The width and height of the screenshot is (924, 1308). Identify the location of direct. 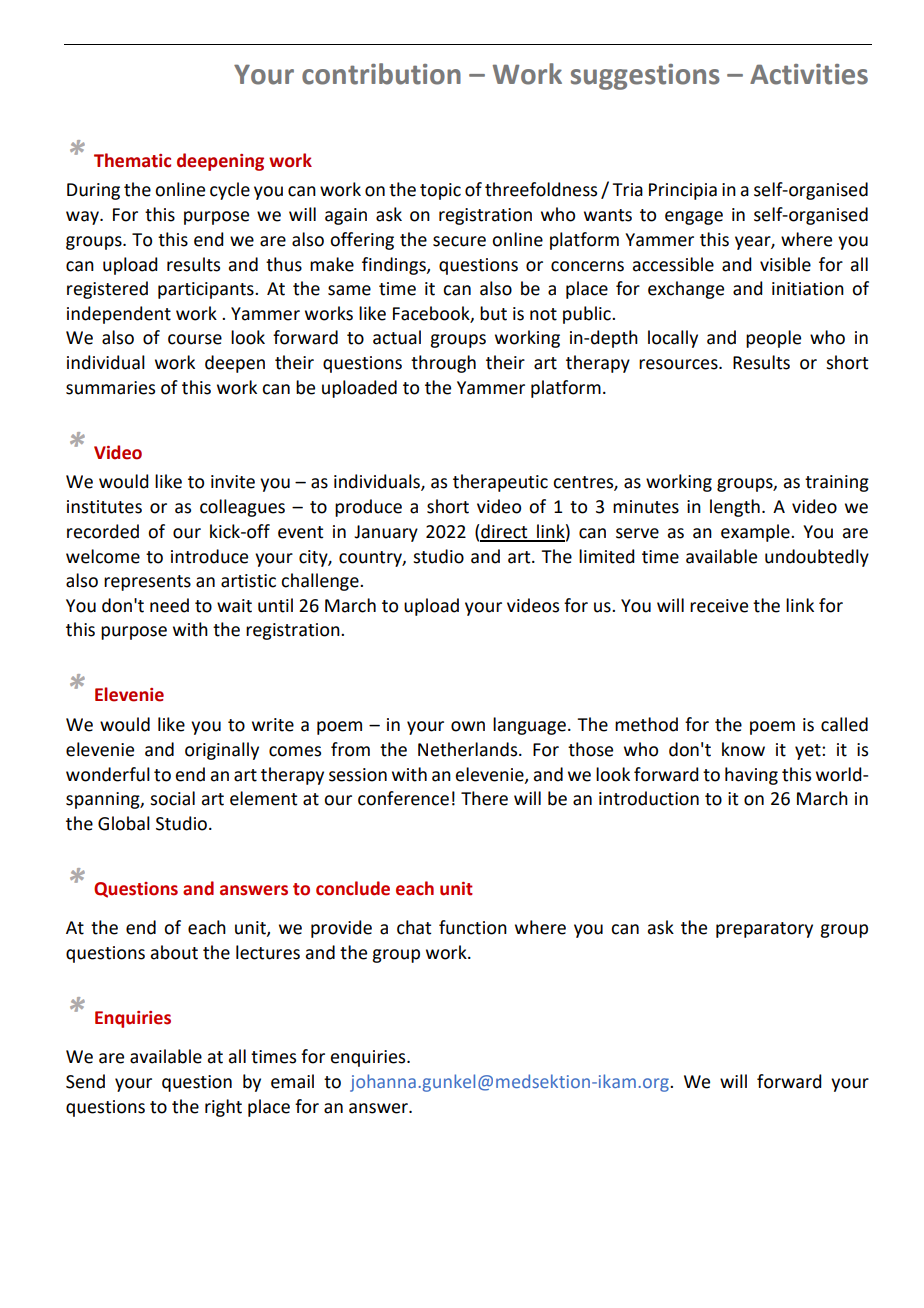
(504, 532).
